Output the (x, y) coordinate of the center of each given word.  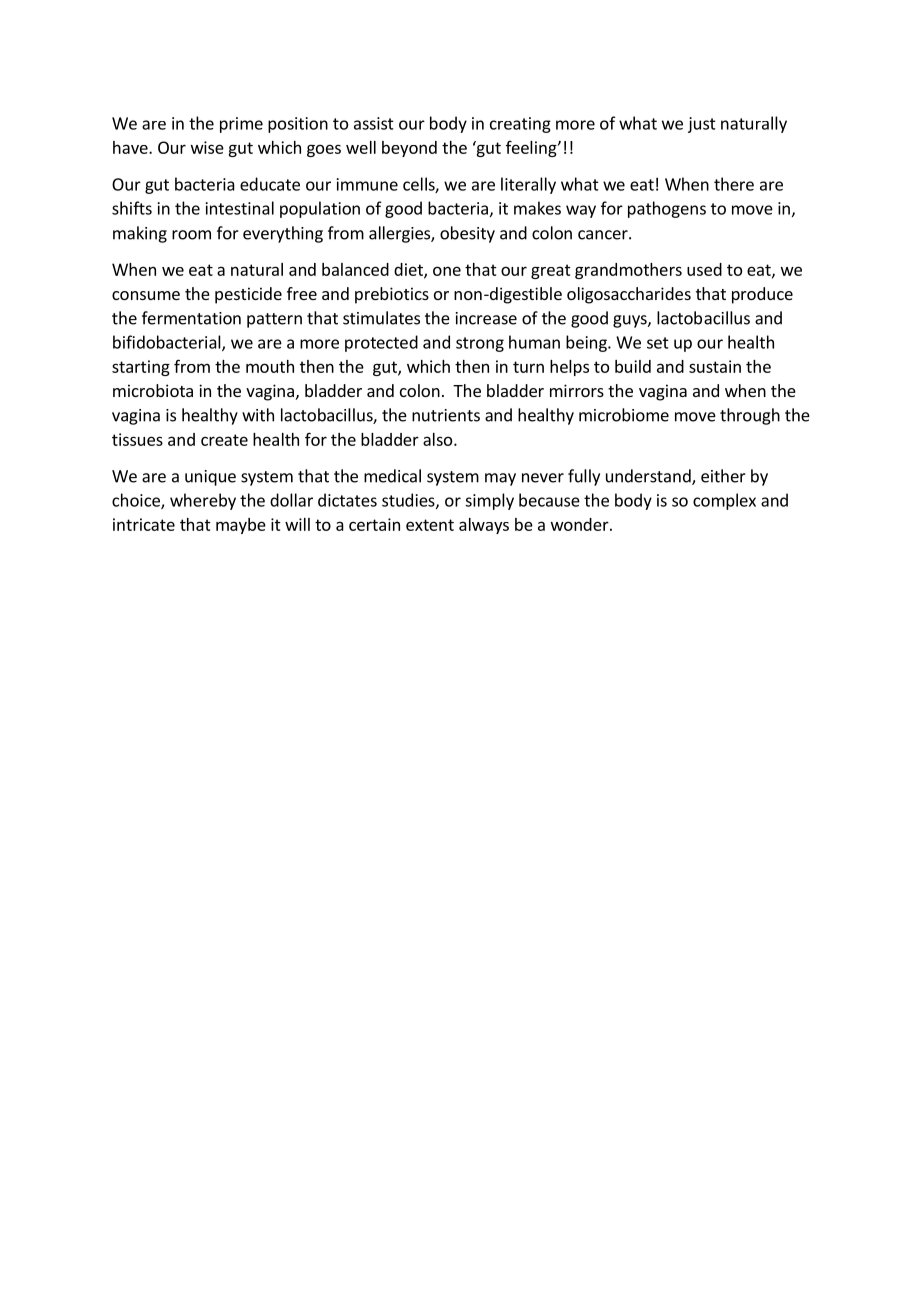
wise (207, 147)
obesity (467, 234)
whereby (203, 501)
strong (480, 344)
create (224, 440)
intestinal (240, 208)
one (447, 271)
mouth (270, 366)
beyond (409, 149)
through (750, 416)
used (704, 269)
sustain (715, 366)
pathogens (667, 209)
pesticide (248, 295)
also (439, 439)
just (702, 125)
